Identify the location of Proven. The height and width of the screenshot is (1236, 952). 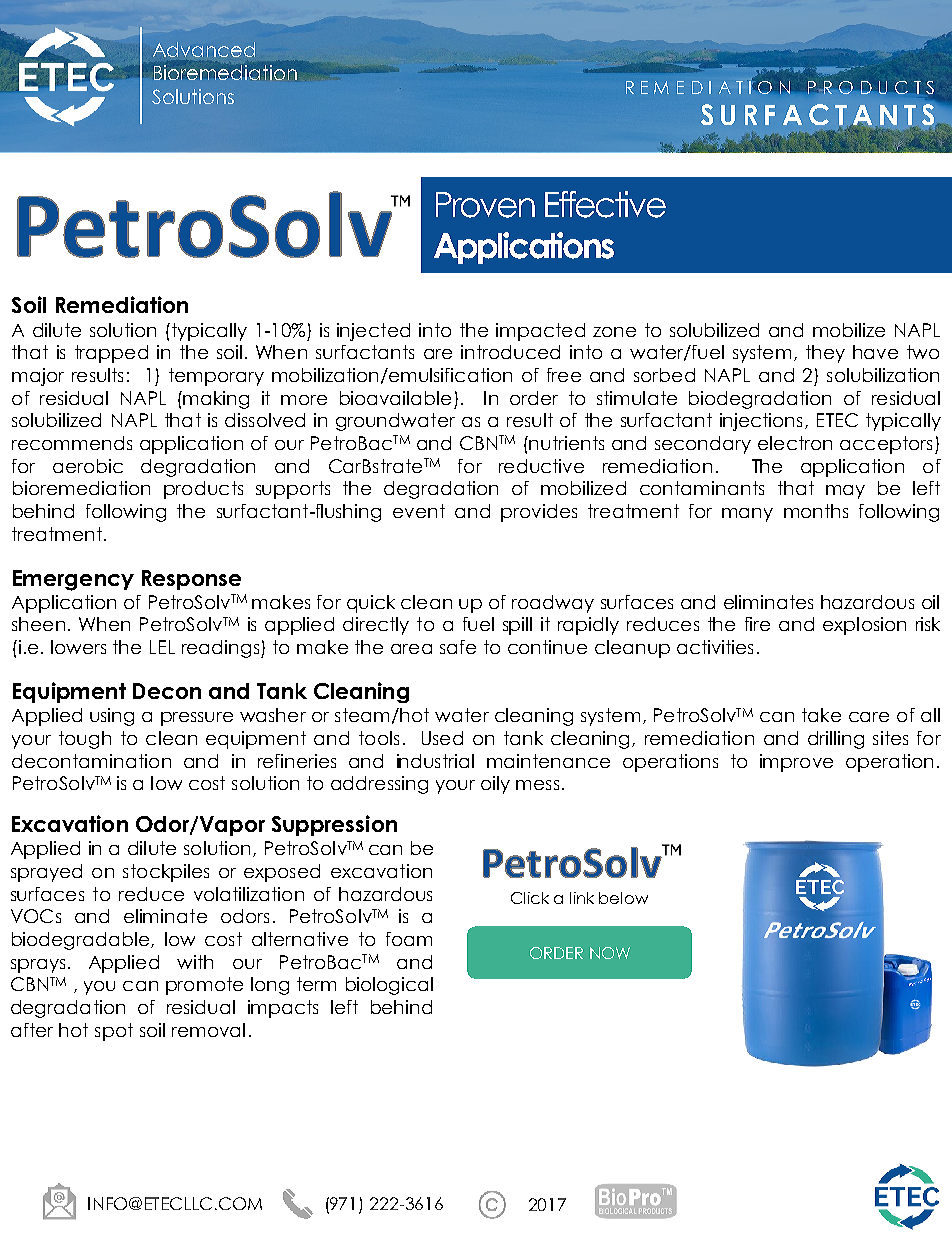
(485, 205).
